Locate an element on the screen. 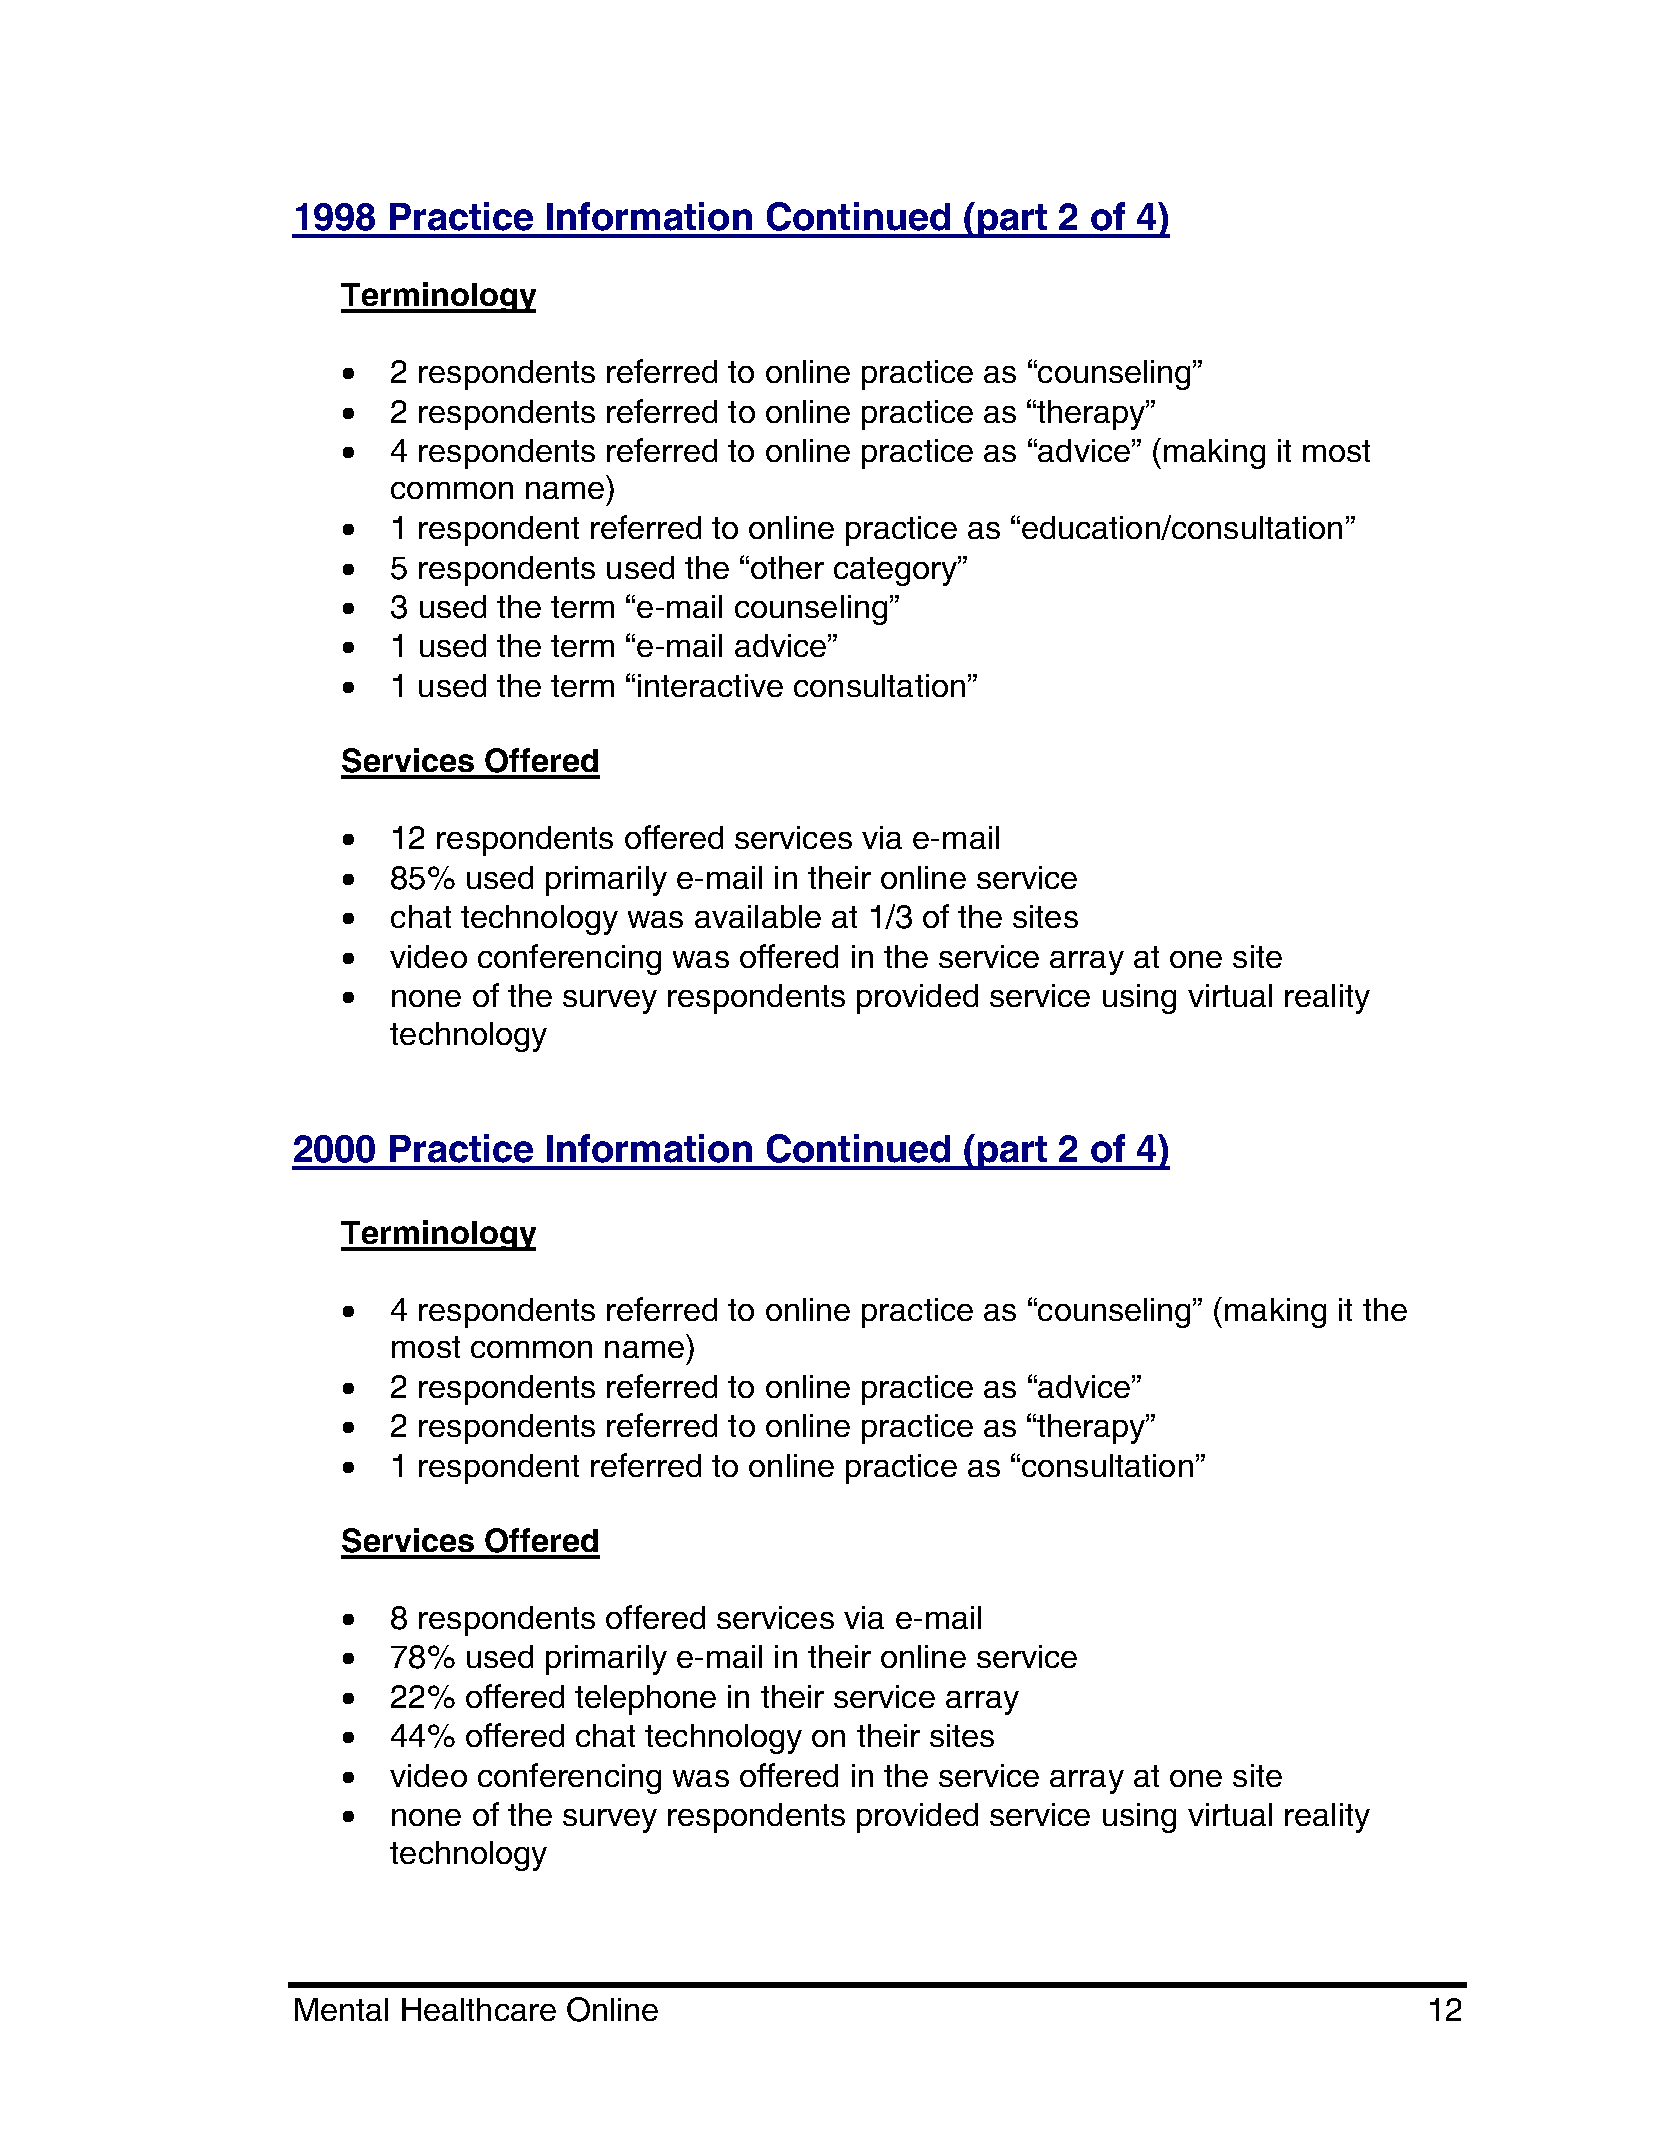 This screenshot has height=2145, width=1658. Mental is located at coordinates (341, 2009).
